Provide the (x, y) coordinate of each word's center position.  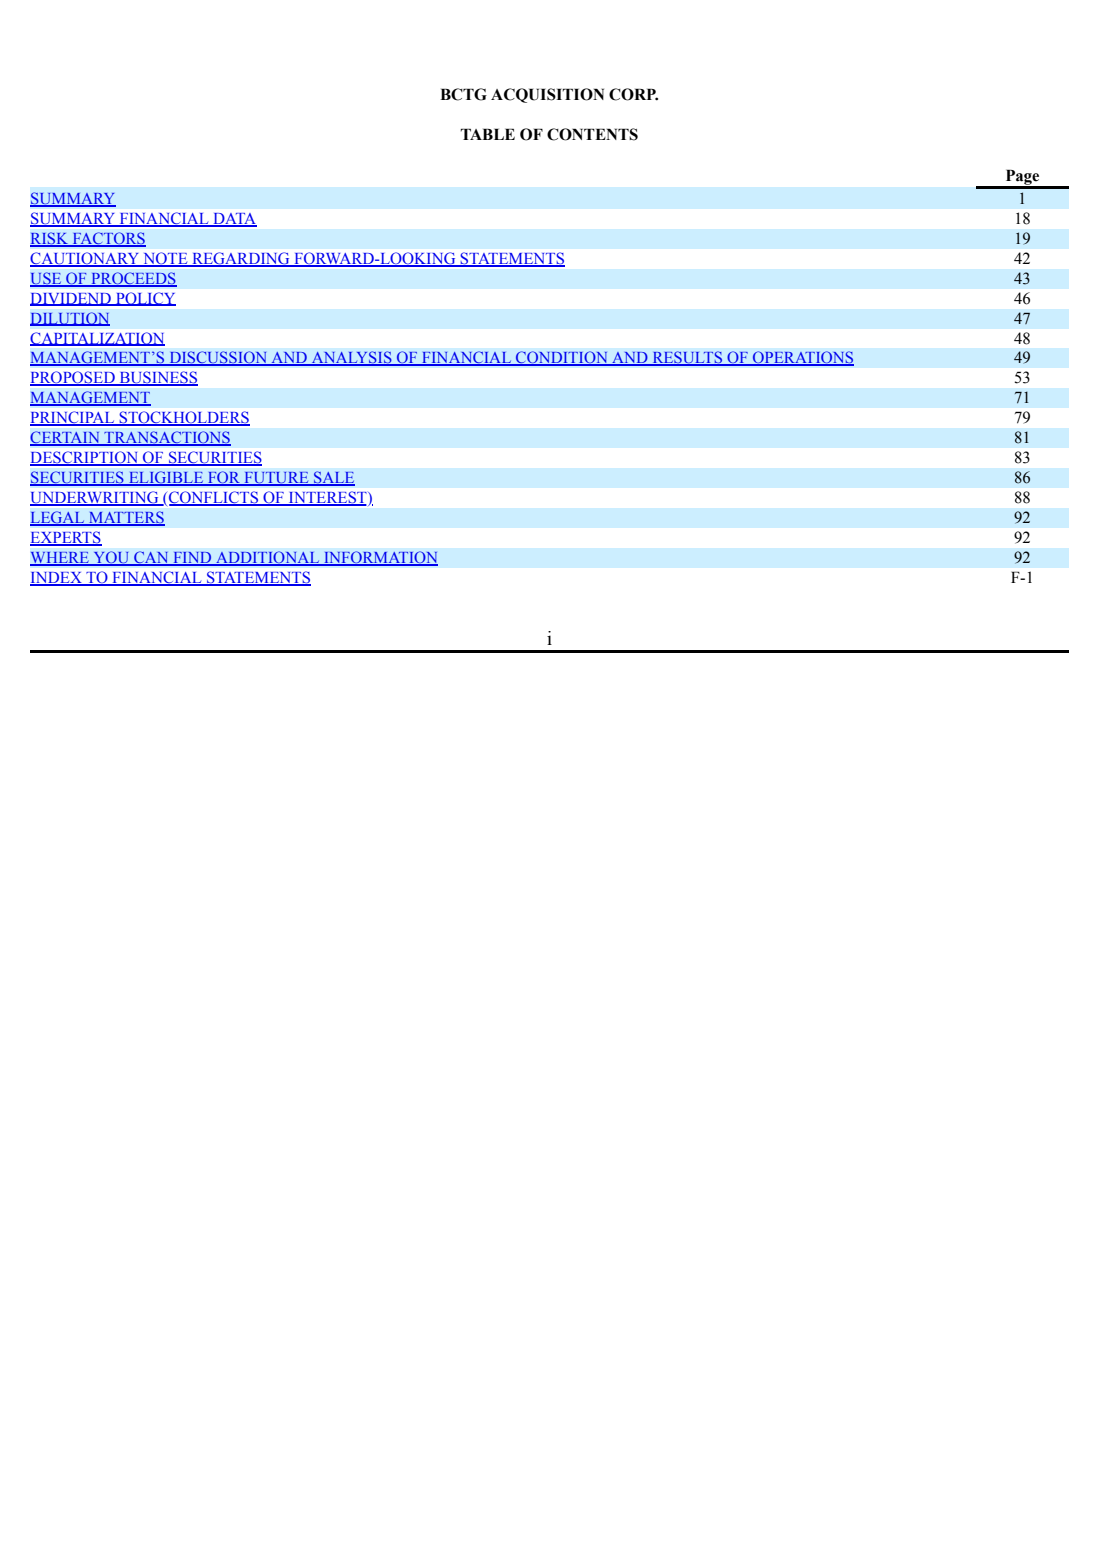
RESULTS (687, 358)
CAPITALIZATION (97, 339)
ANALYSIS (351, 358)
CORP (633, 94)
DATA (234, 219)
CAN (151, 558)
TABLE (487, 134)
